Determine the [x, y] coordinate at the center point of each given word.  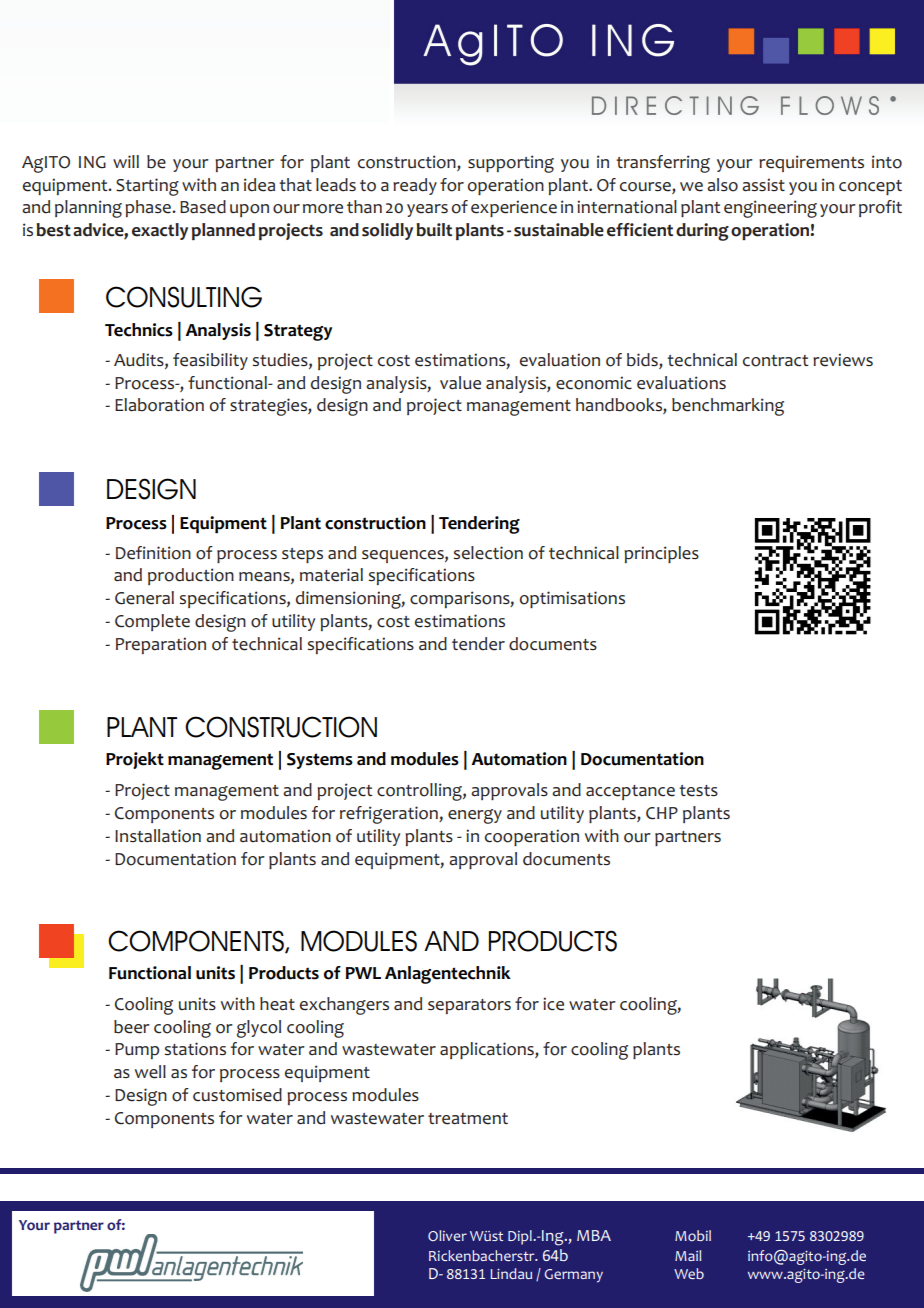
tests [698, 791]
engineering [770, 209]
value [460, 383]
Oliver [447, 1235]
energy [475, 816]
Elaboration [159, 405]
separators [469, 1006]
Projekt [135, 760]
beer [132, 1027]
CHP [662, 813]
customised [237, 1095]
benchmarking [728, 407]
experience [514, 208]
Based [203, 207]
